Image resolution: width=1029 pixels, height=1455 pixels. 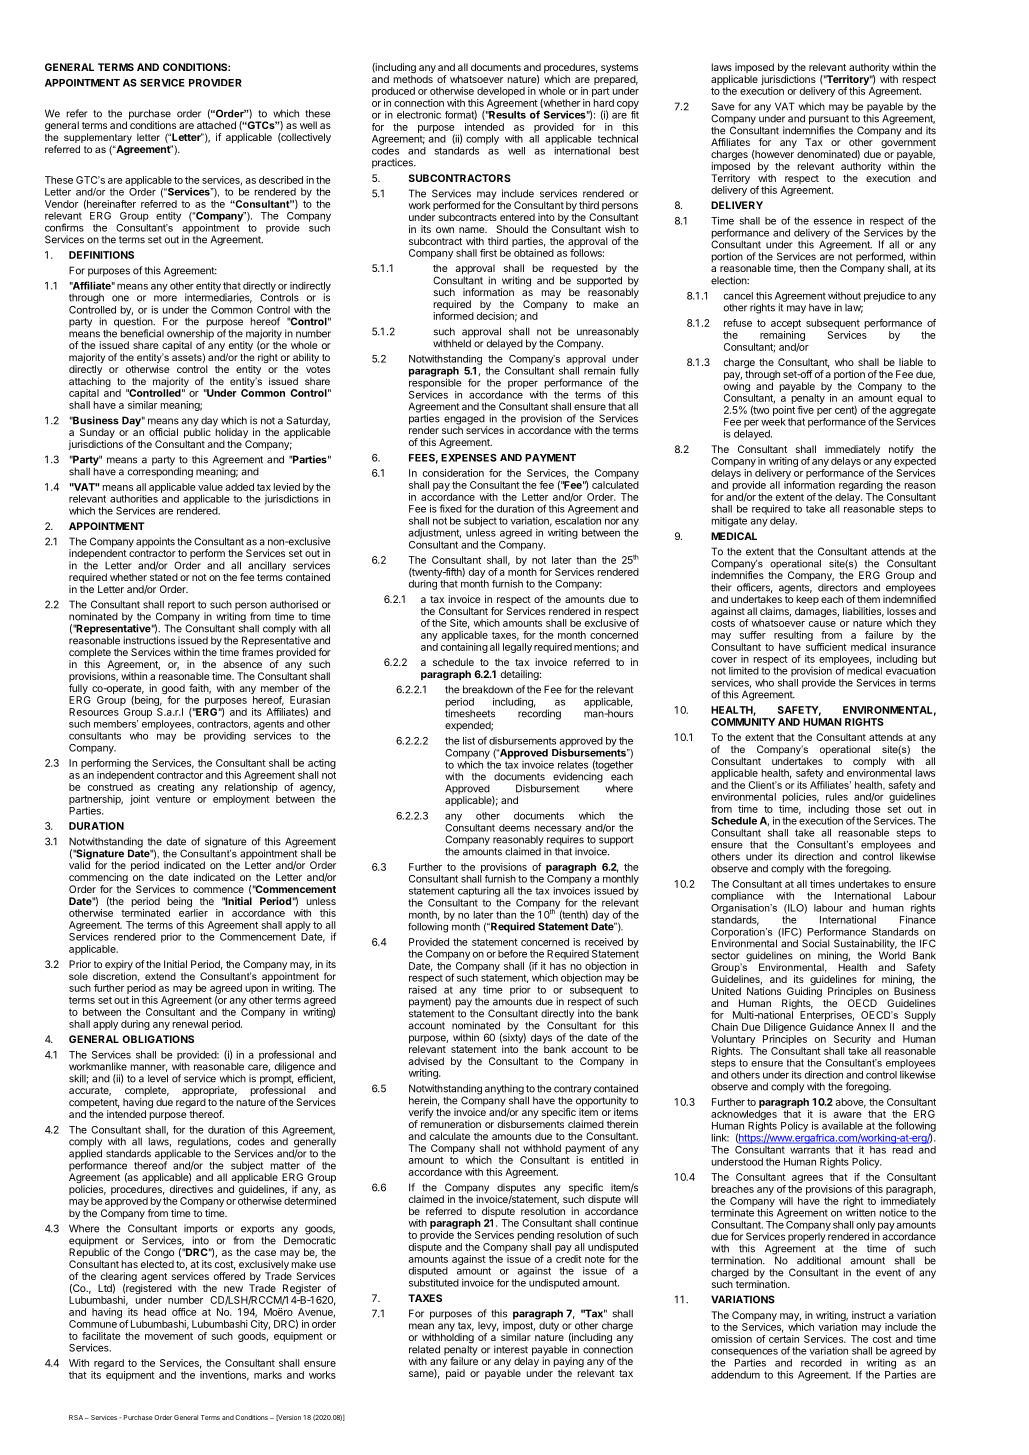 I want to click on Security, so click(x=852, y=1040).
